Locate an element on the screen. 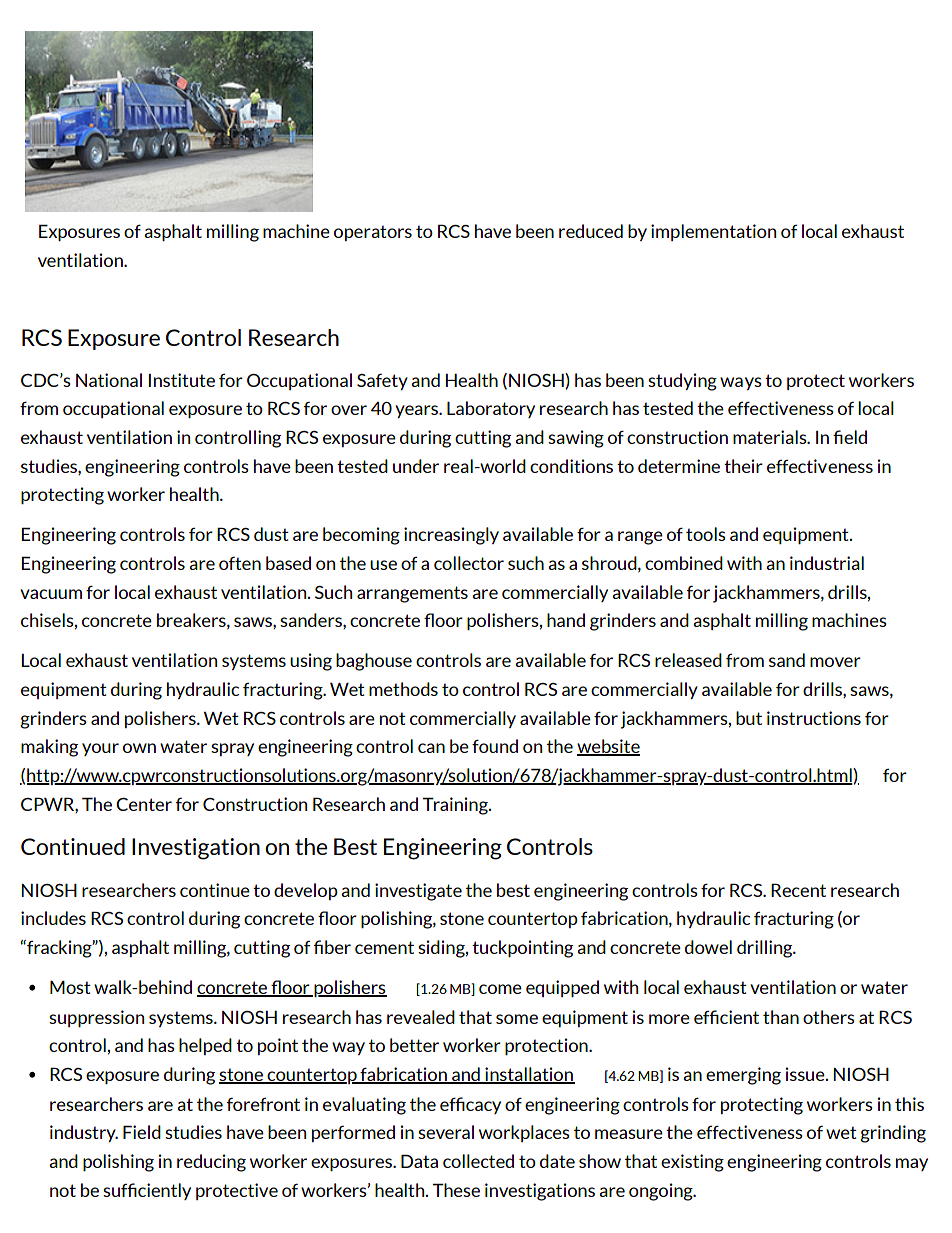 The width and height of the screenshot is (952, 1233). reducing is located at coordinates (211, 1163).
